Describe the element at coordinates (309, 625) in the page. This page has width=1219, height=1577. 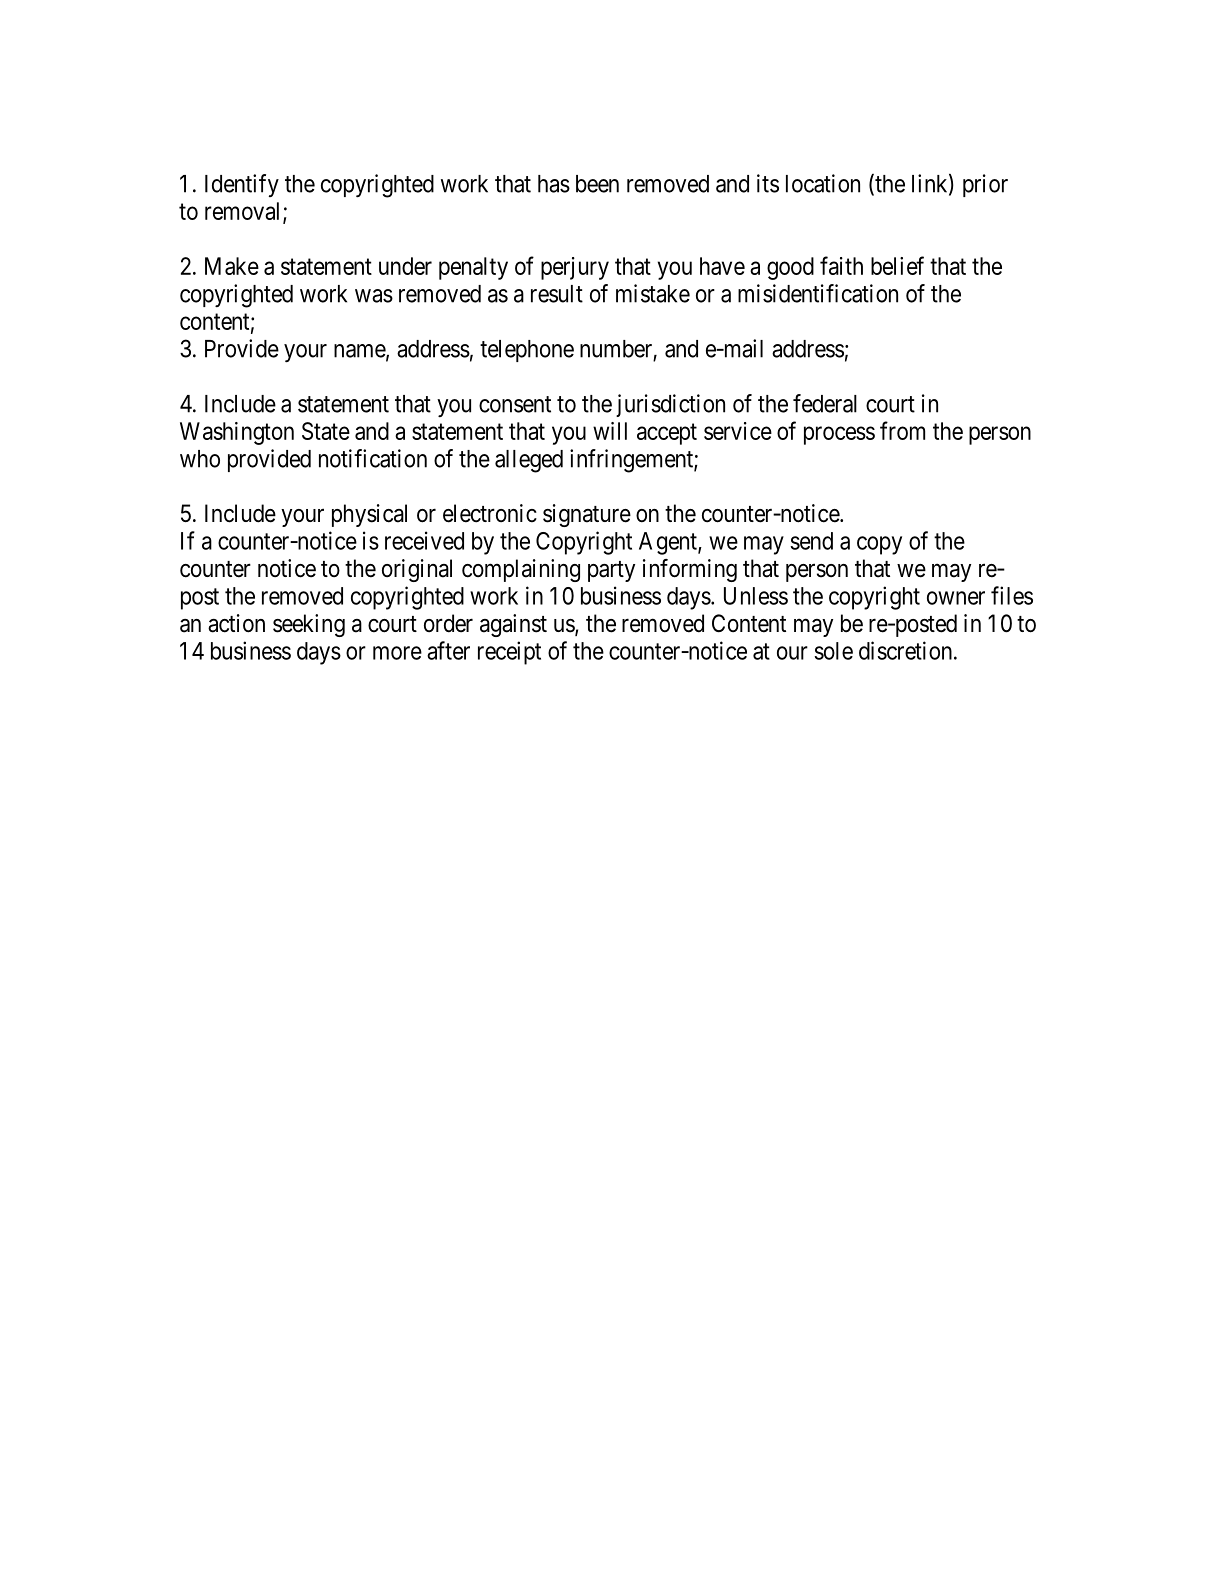
I see `seeking` at that location.
